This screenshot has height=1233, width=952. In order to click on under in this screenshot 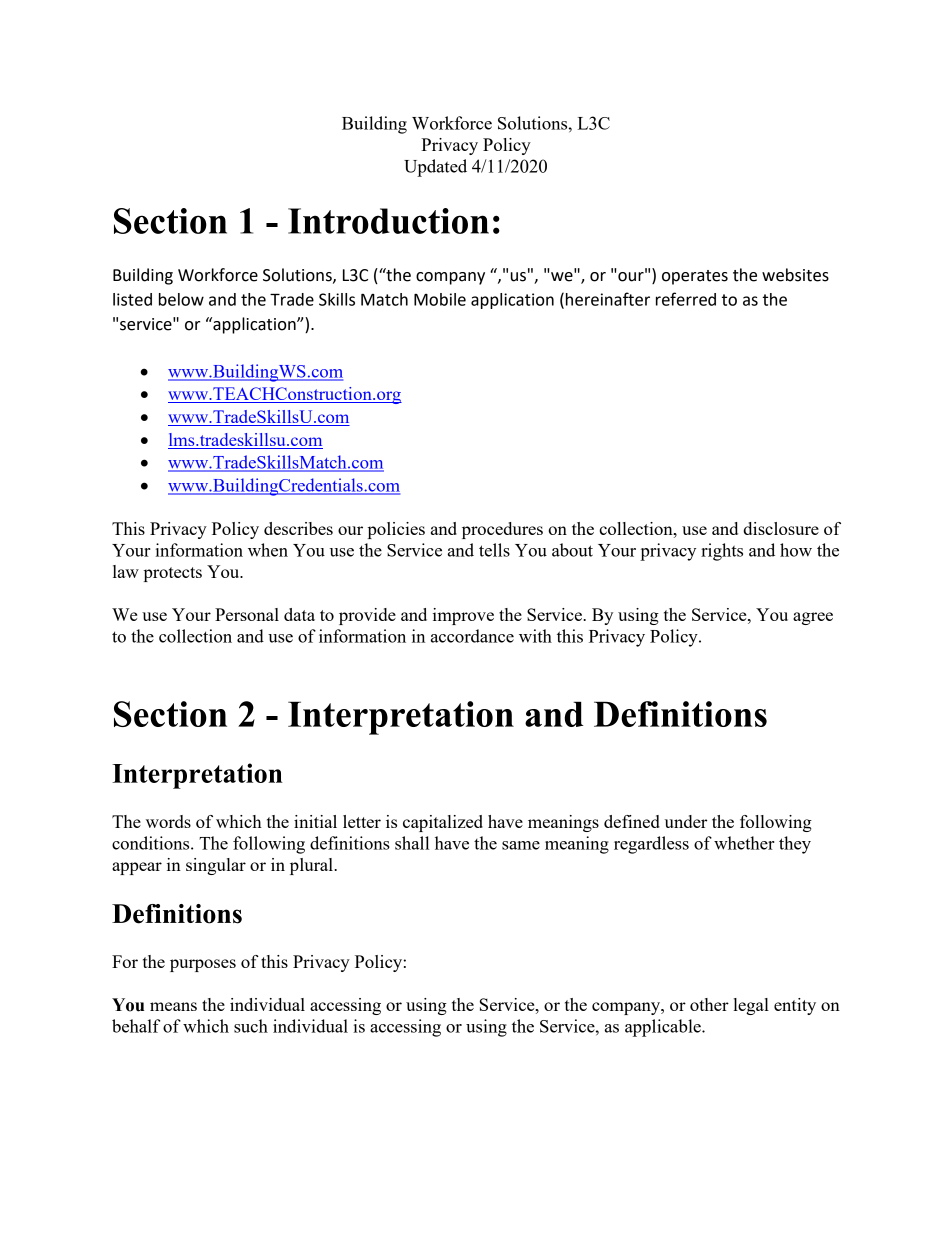, I will do `click(685, 821)`.
